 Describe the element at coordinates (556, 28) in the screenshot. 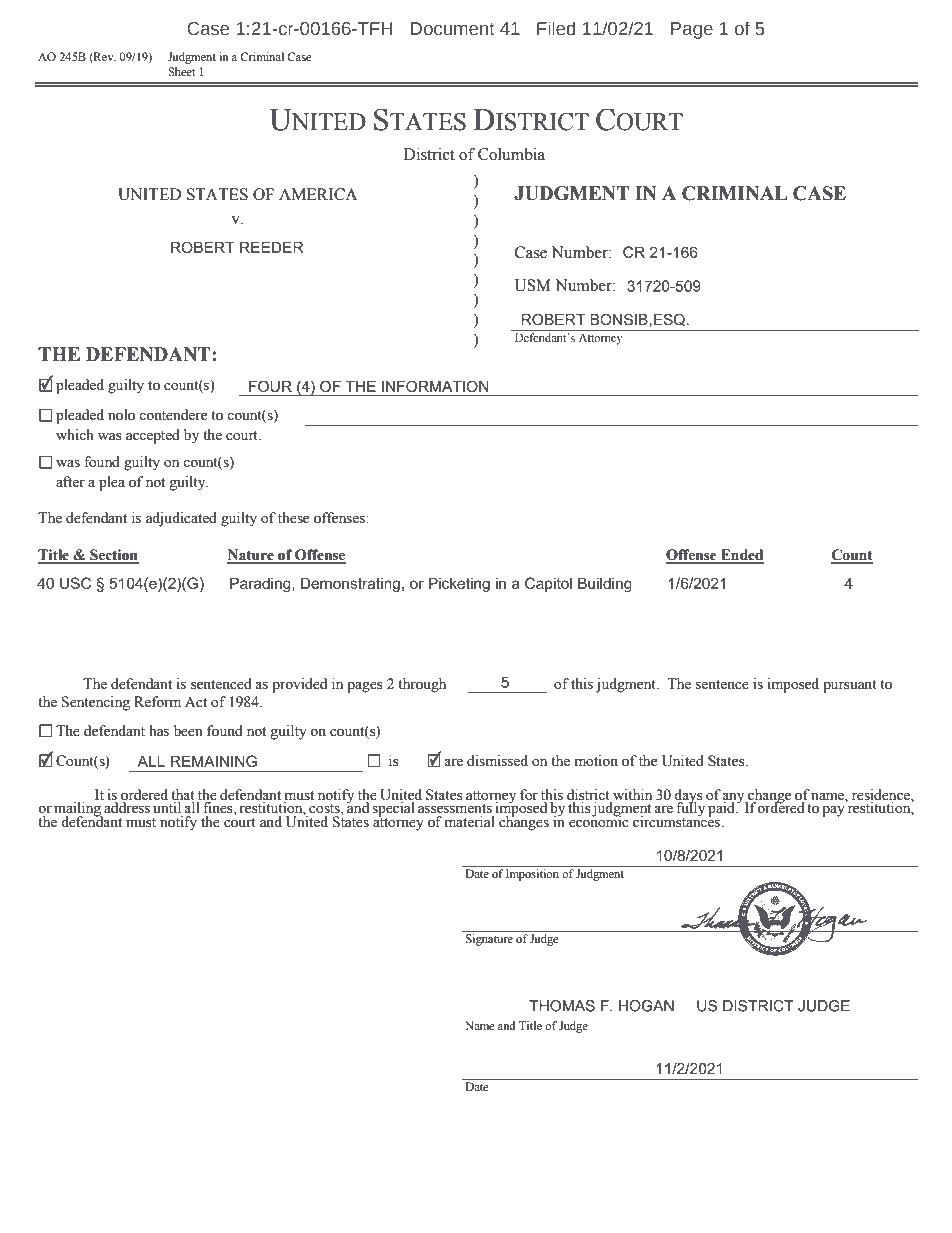

I see `Filed` at that location.
